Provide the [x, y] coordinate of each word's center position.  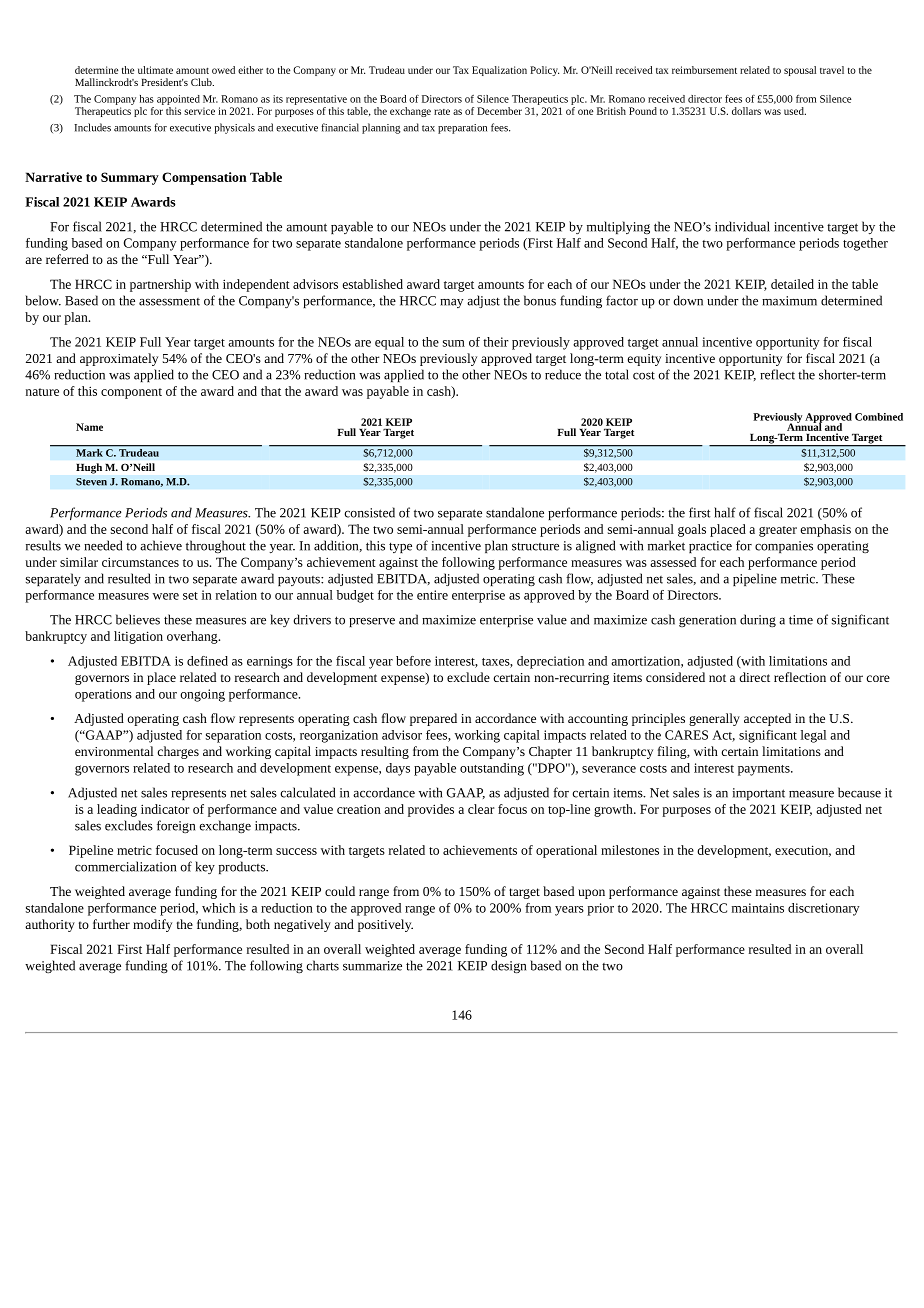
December [499, 111]
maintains [758, 908]
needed [103, 545]
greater [778, 531]
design [508, 966]
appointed [178, 100]
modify [152, 925]
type [400, 547]
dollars [746, 111]
